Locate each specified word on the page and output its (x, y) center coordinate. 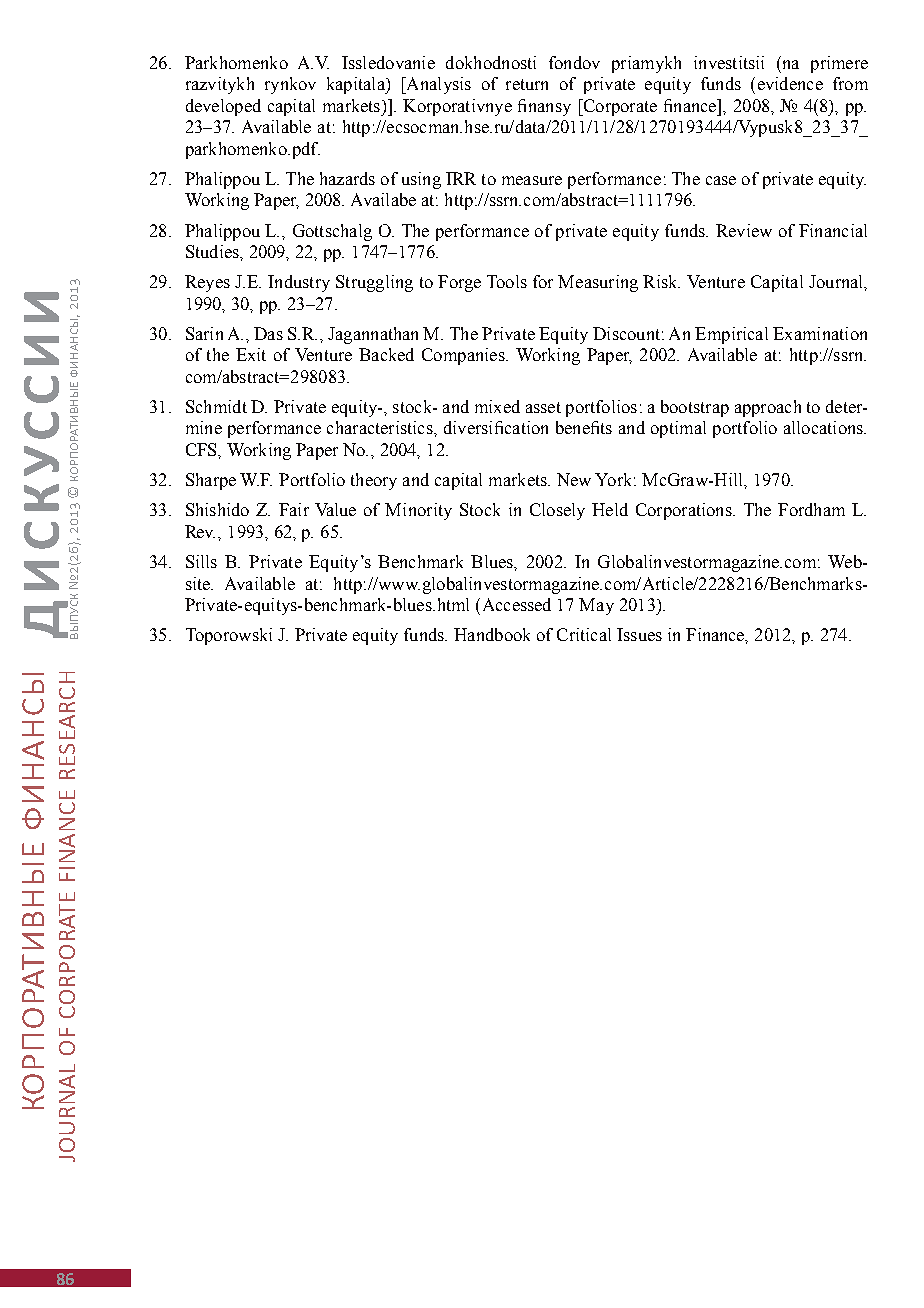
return (527, 84)
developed (223, 107)
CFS (202, 449)
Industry (299, 283)
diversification (496, 427)
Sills (201, 561)
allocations (824, 427)
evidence (790, 83)
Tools (507, 281)
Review (744, 230)
